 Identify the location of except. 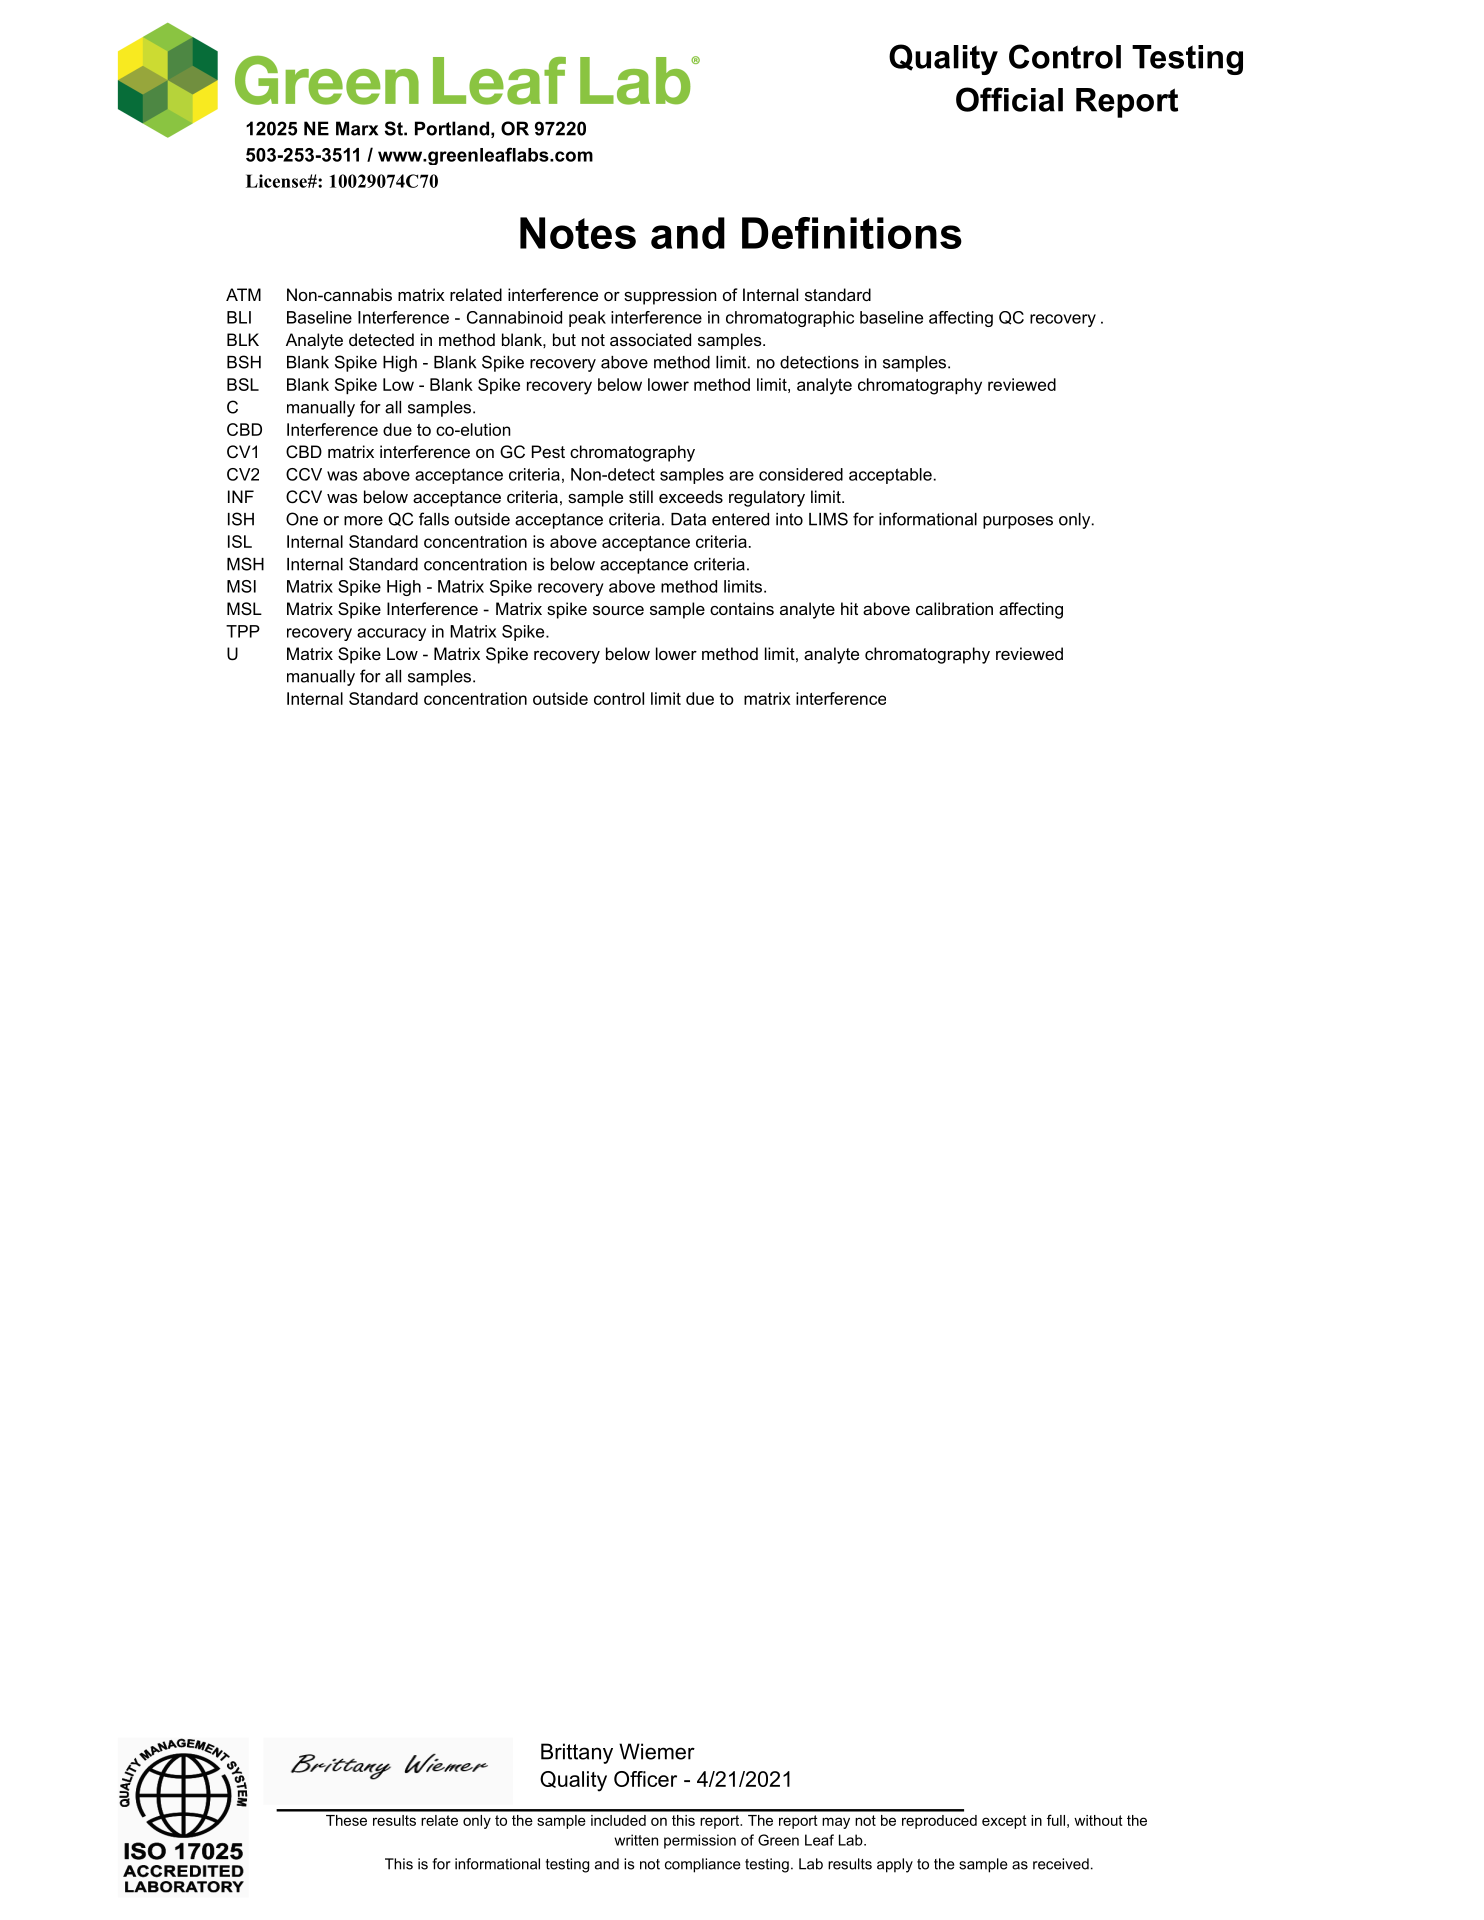
(1004, 1822).
